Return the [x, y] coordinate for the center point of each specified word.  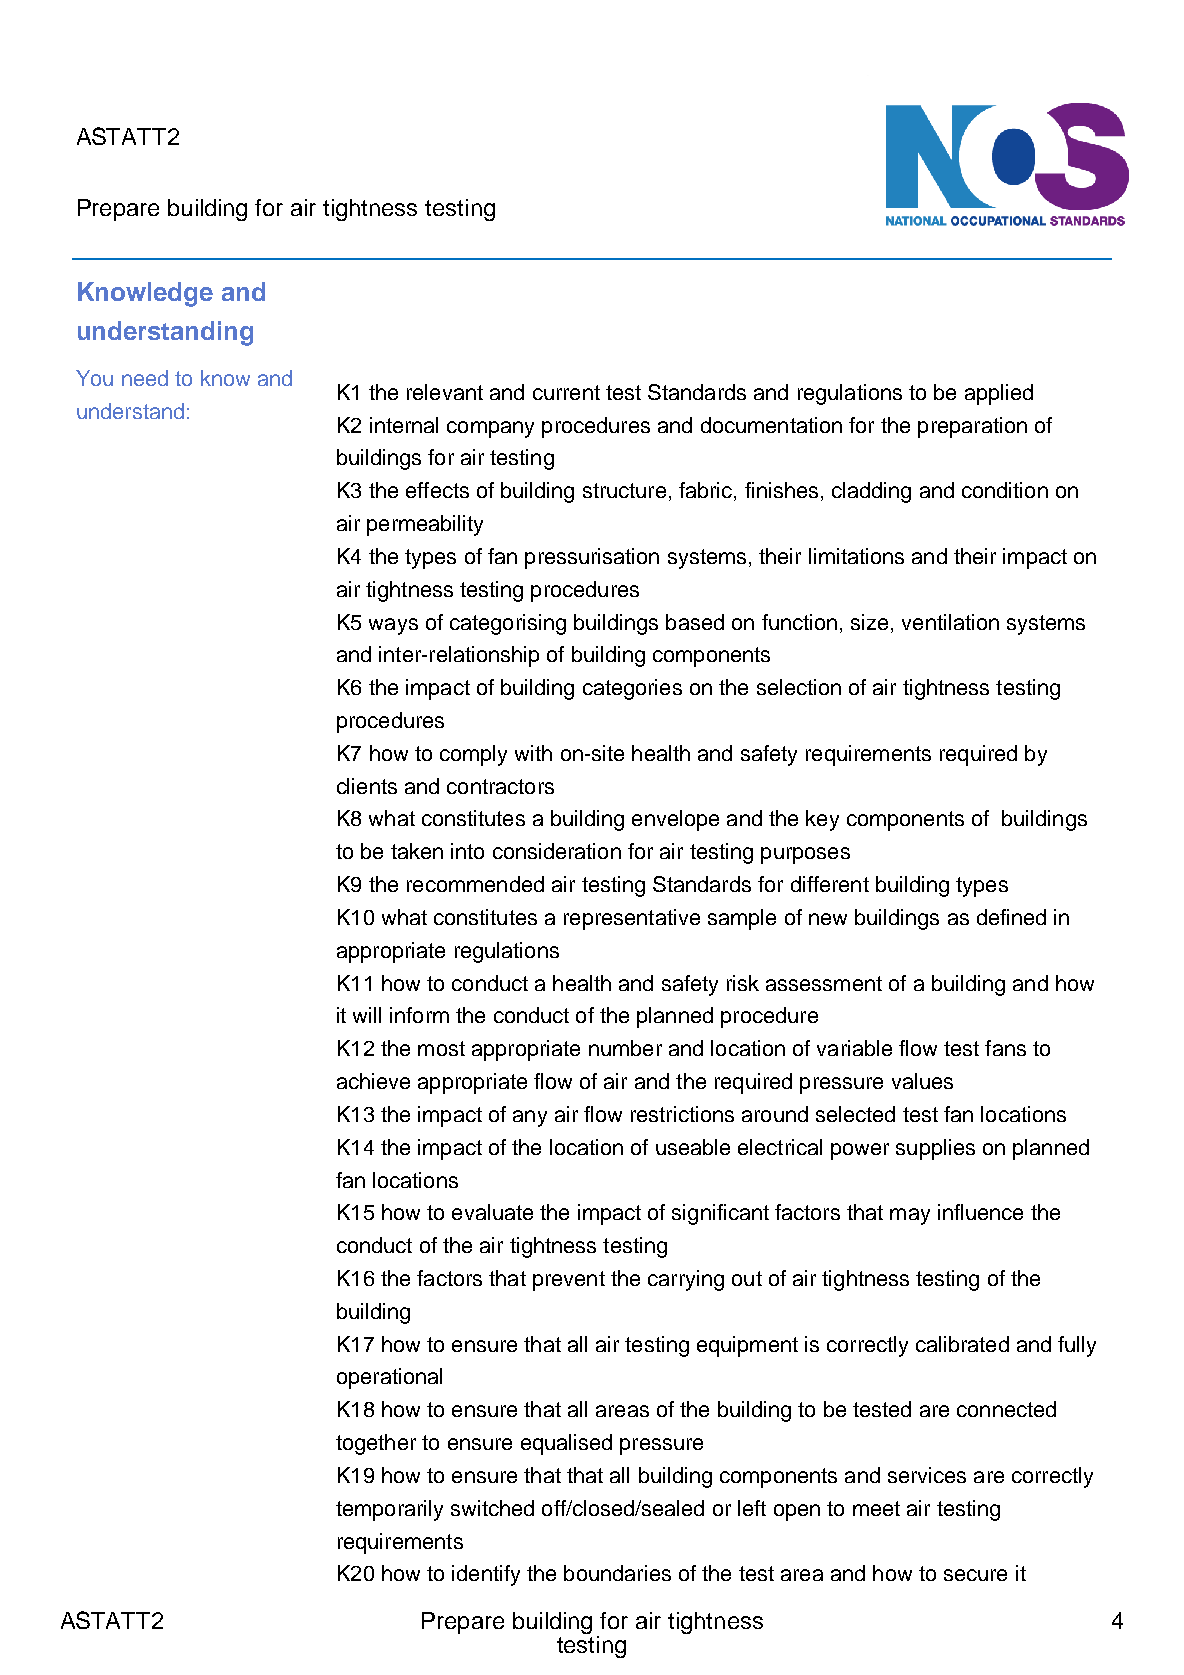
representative [632, 919]
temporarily [389, 1510]
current [566, 392]
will [367, 1015]
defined [1011, 917]
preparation [972, 427]
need [145, 378]
